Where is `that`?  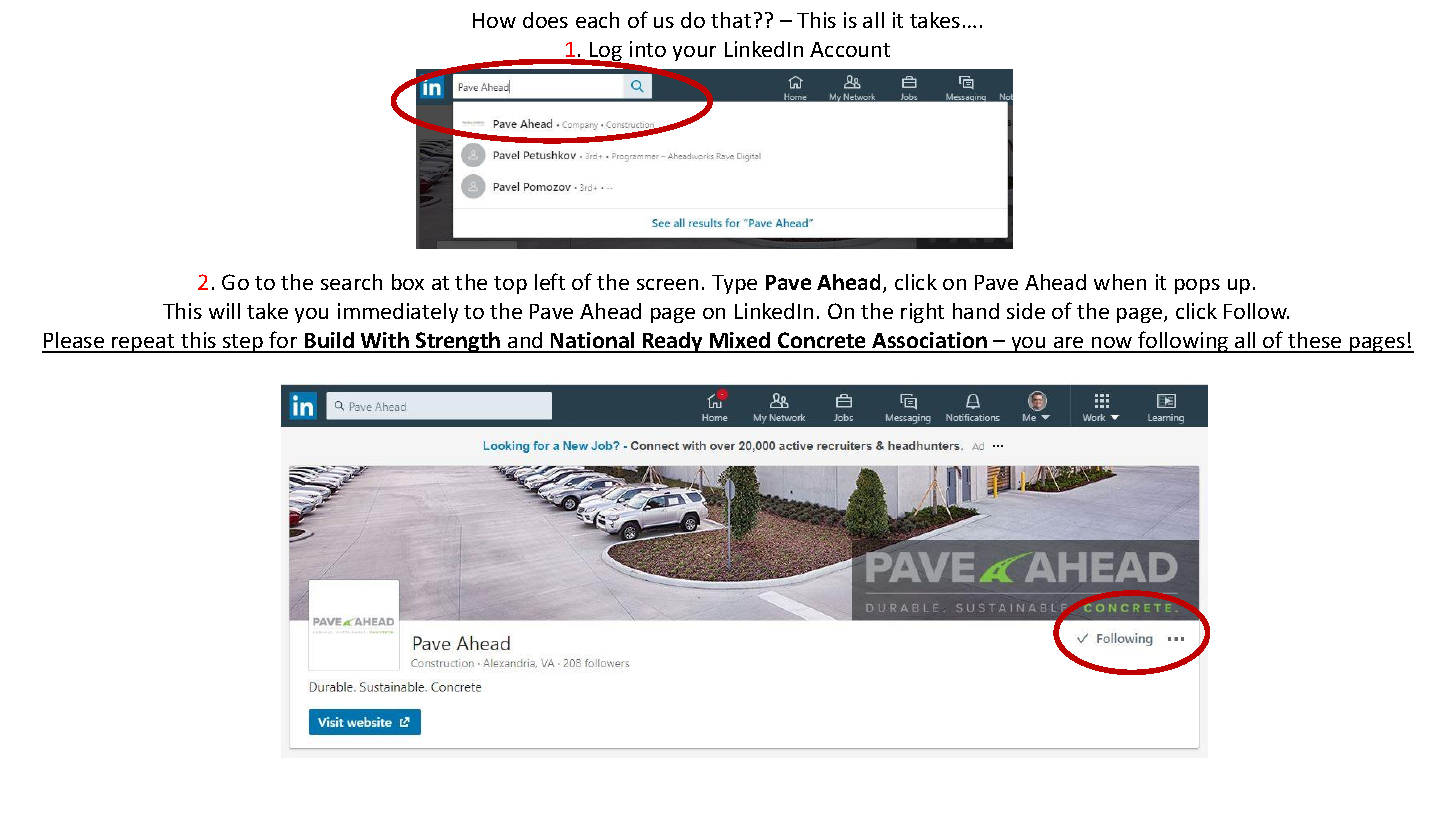
that is located at coordinates (731, 20).
